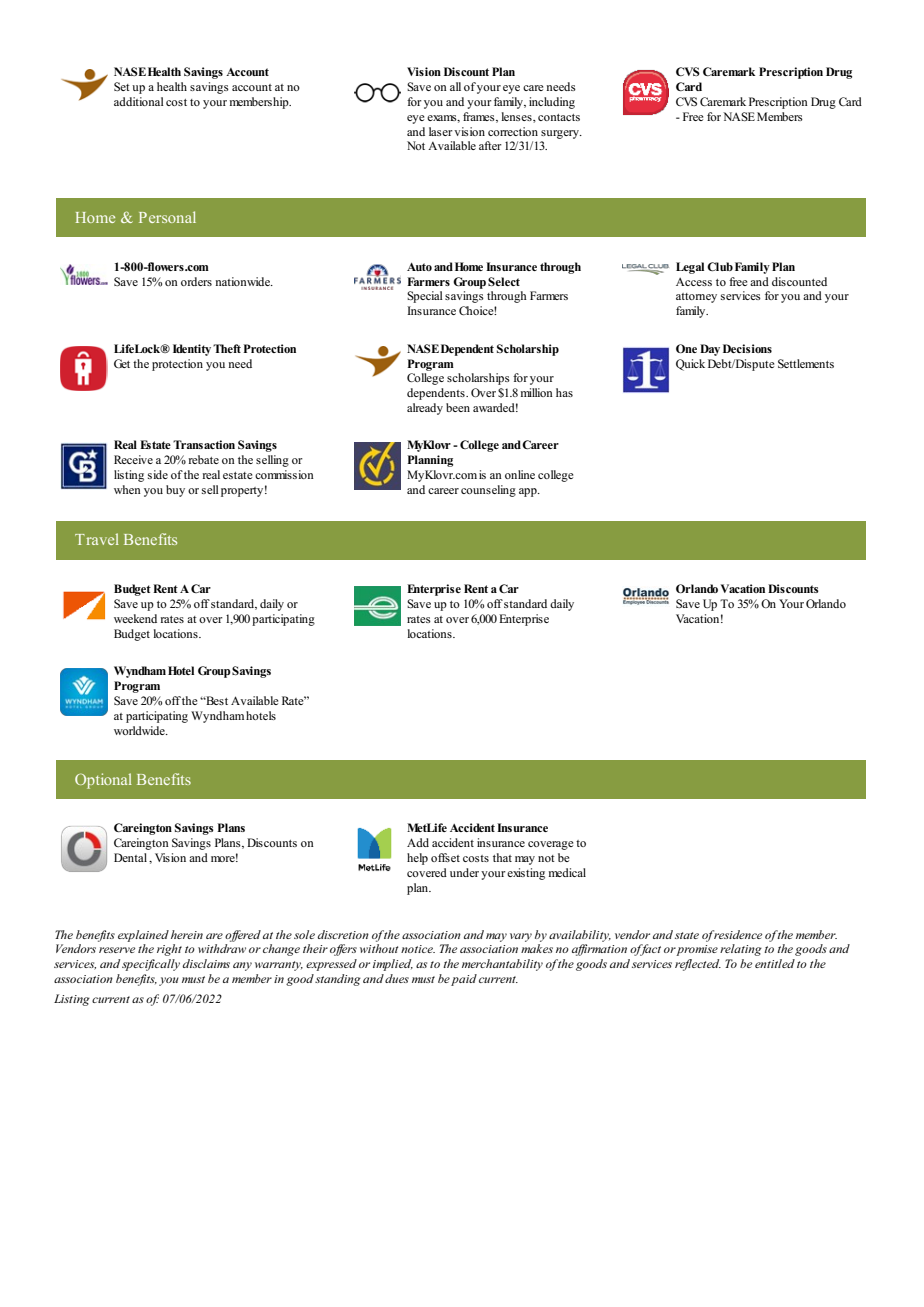 Image resolution: width=924 pixels, height=1307 pixels. I want to click on surgery, so click(561, 134).
